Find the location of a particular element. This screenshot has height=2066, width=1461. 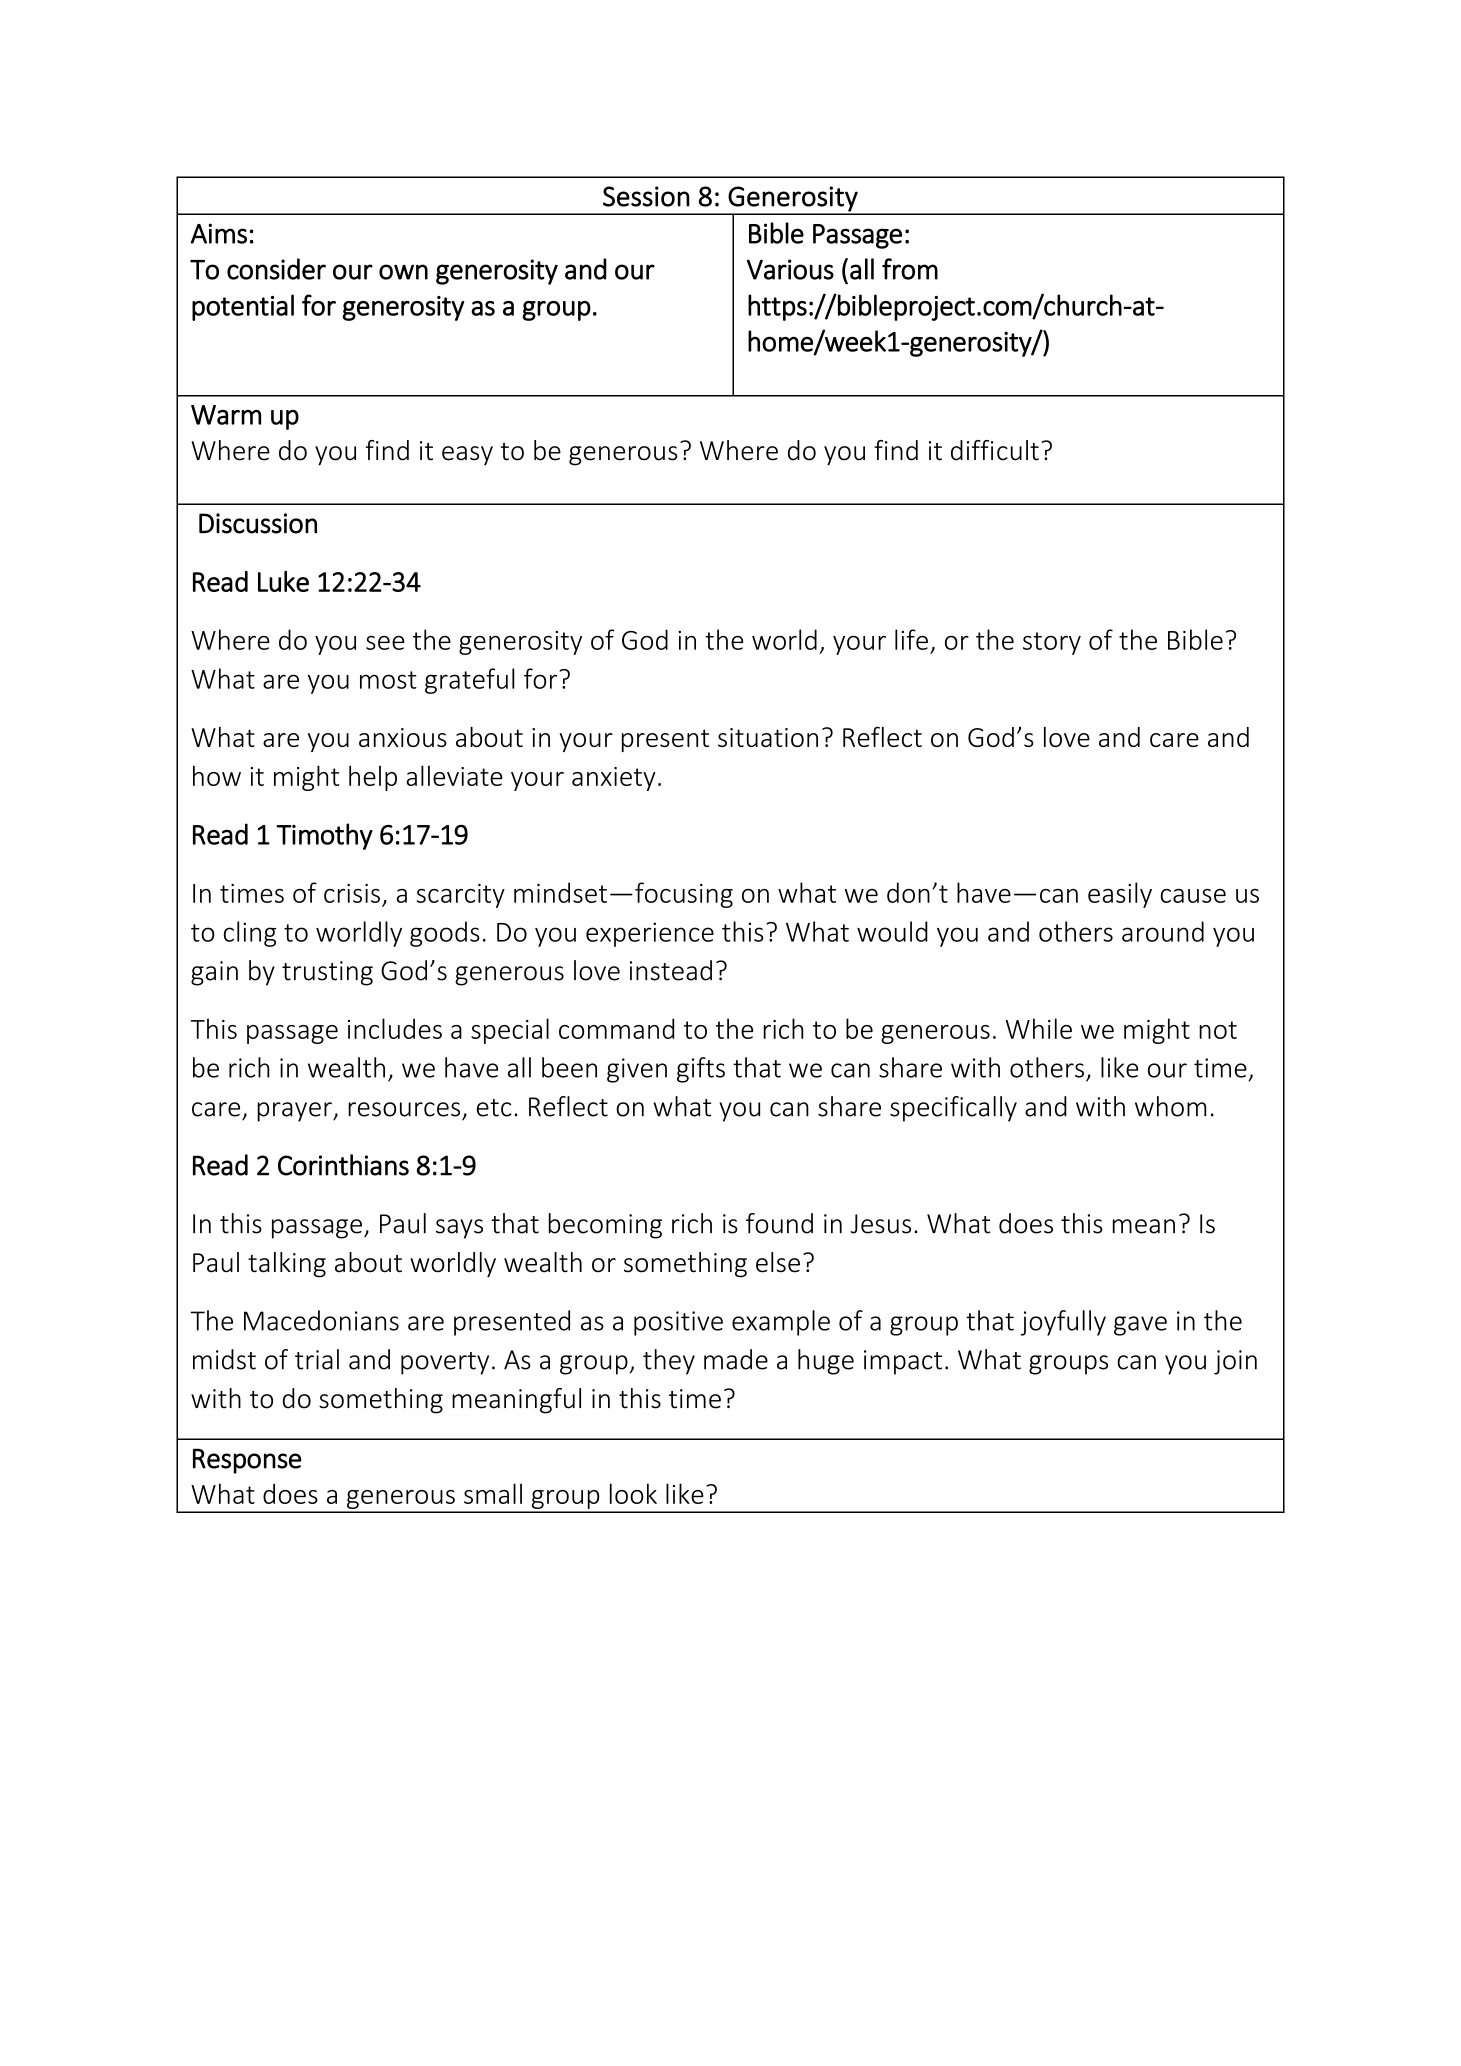

Response is located at coordinates (247, 1461).
